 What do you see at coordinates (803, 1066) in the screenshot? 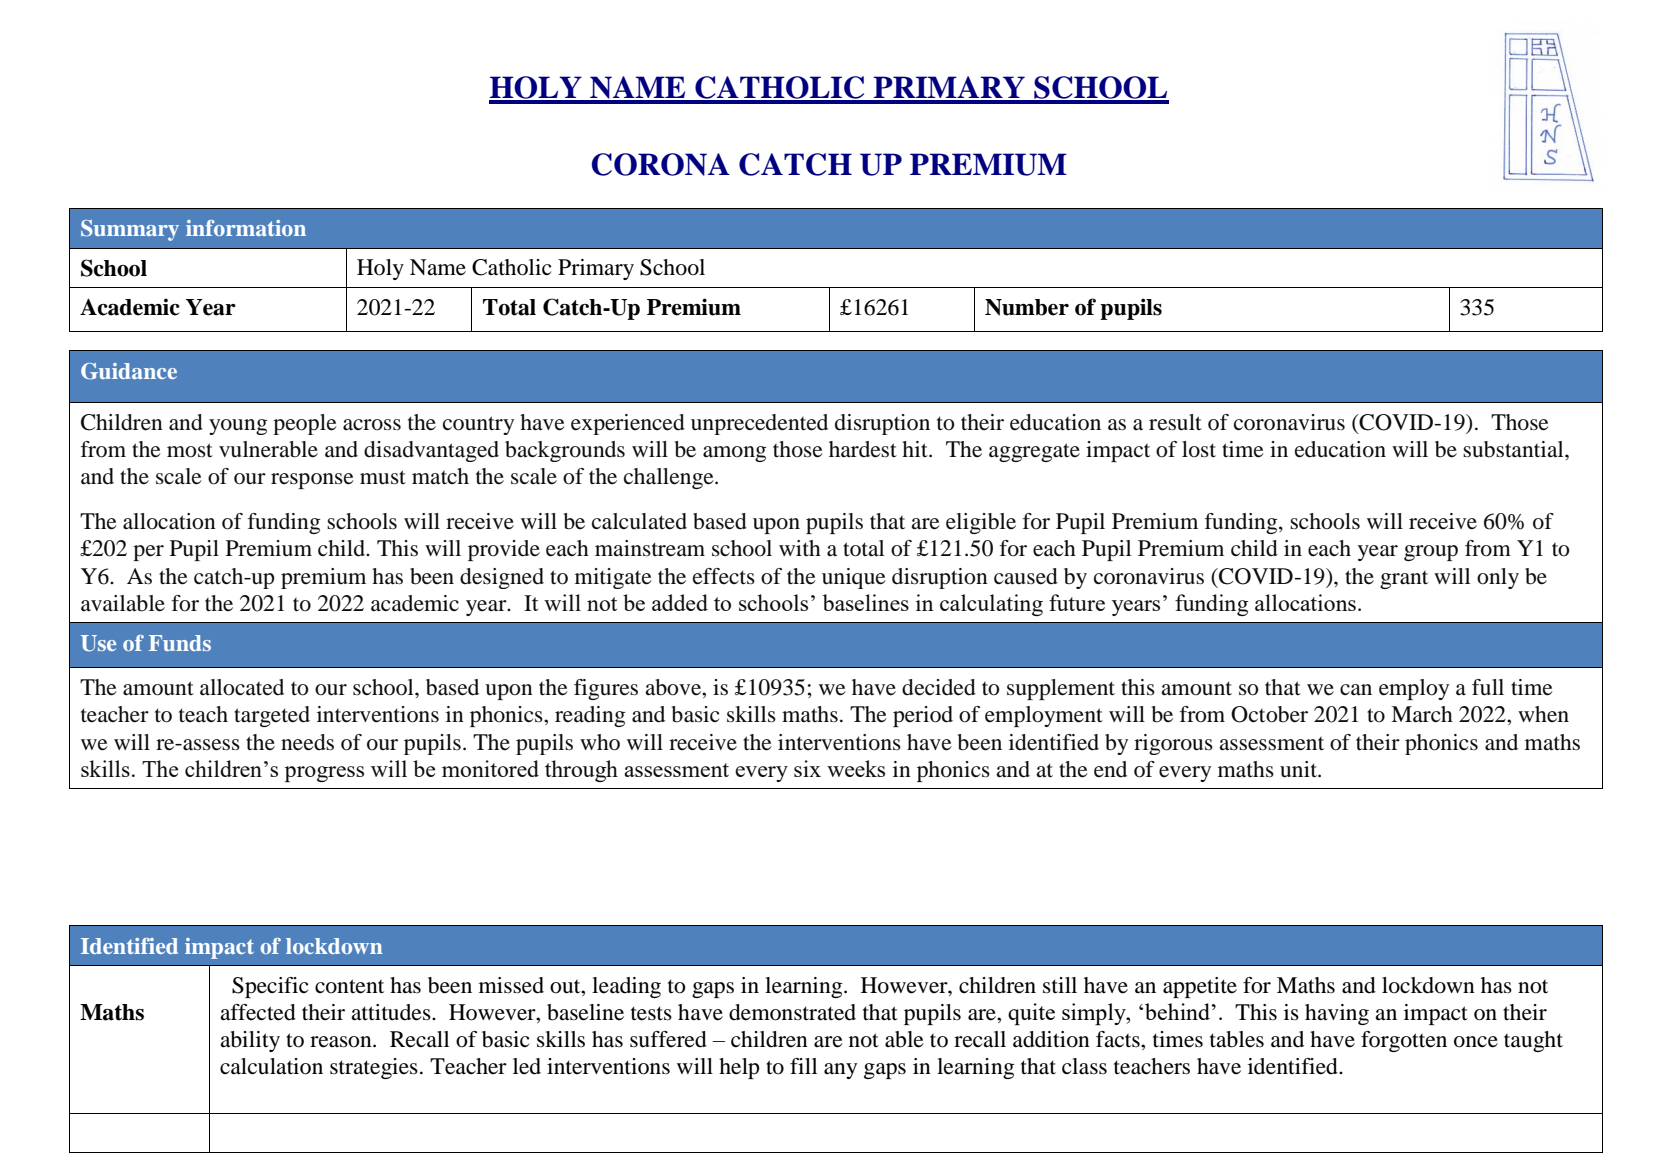
I see `fill` at bounding box center [803, 1066].
